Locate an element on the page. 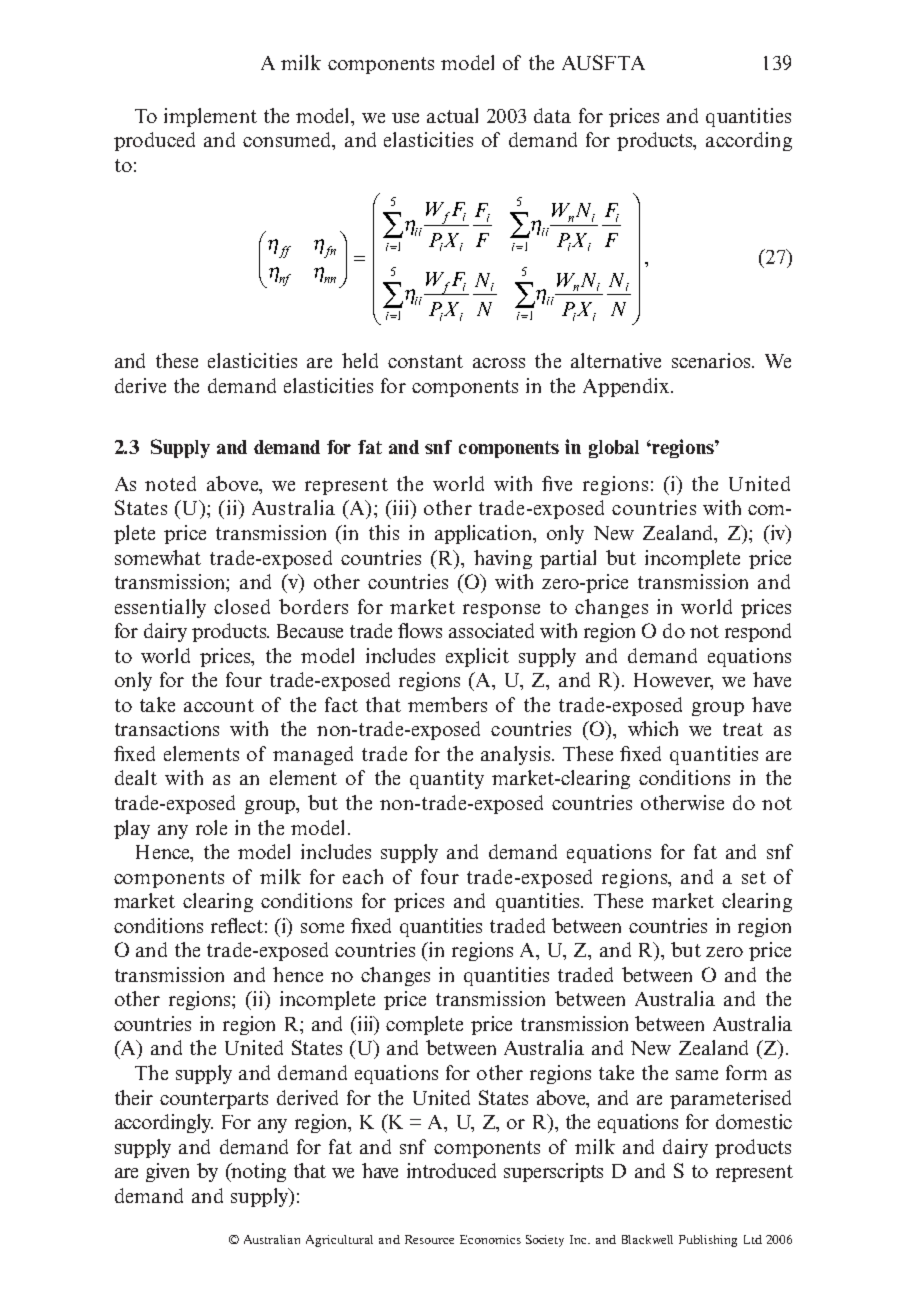 The image size is (921, 1316). global is located at coordinates (614, 449).
